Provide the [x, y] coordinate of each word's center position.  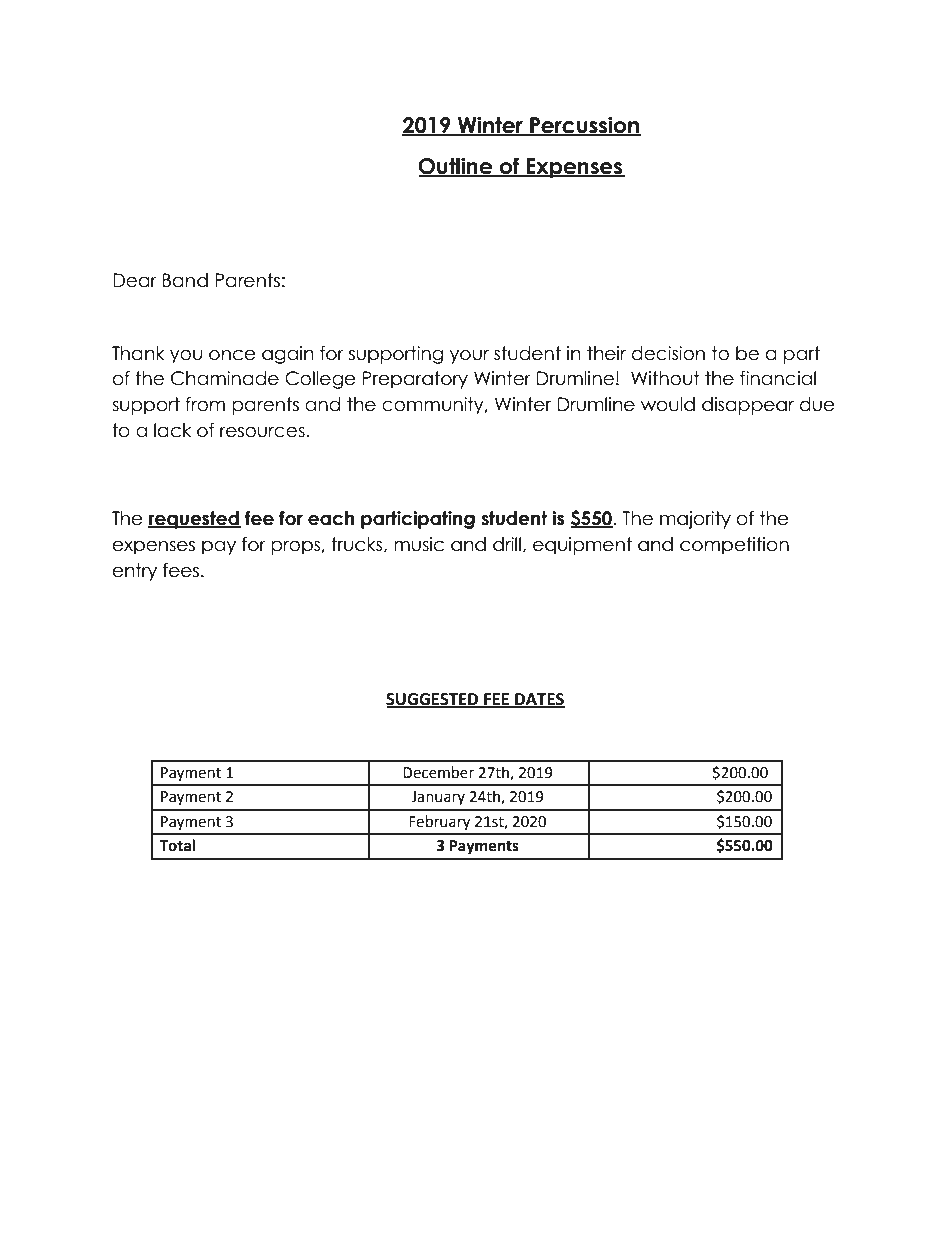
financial [778, 378]
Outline [456, 167]
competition [734, 546]
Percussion [584, 126]
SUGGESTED [433, 700]
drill [507, 544]
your [469, 356]
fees [182, 570]
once [232, 355]
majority [695, 520]
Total [177, 845]
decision [668, 353]
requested [194, 520]
